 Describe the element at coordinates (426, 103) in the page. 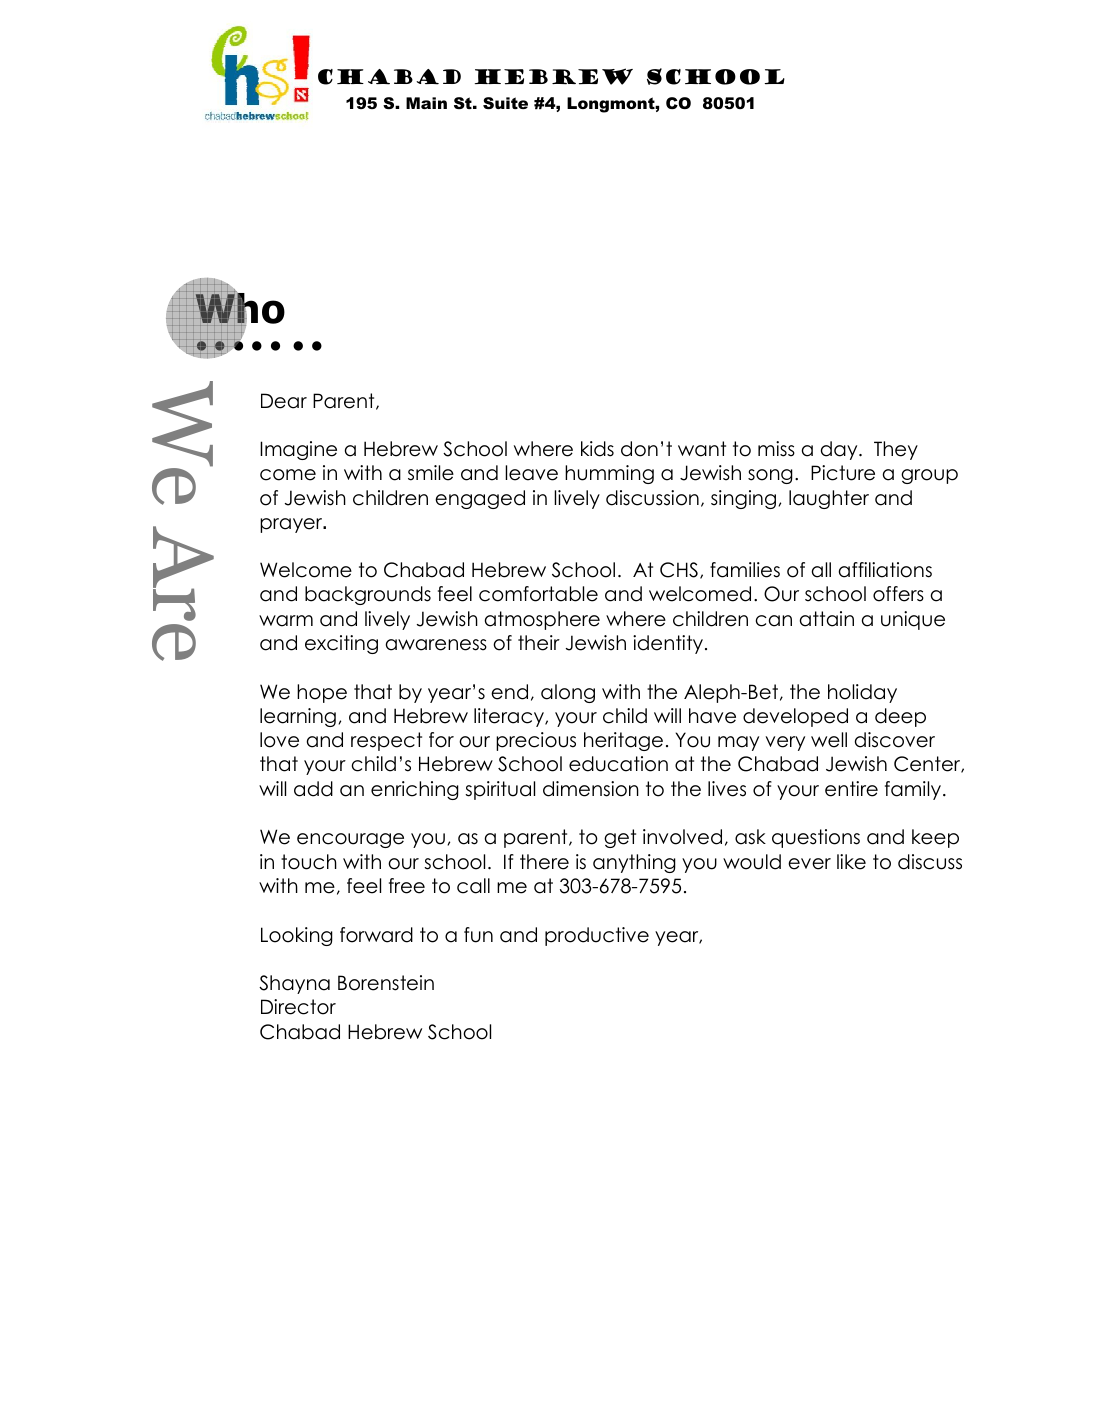

I see `Main` at that location.
